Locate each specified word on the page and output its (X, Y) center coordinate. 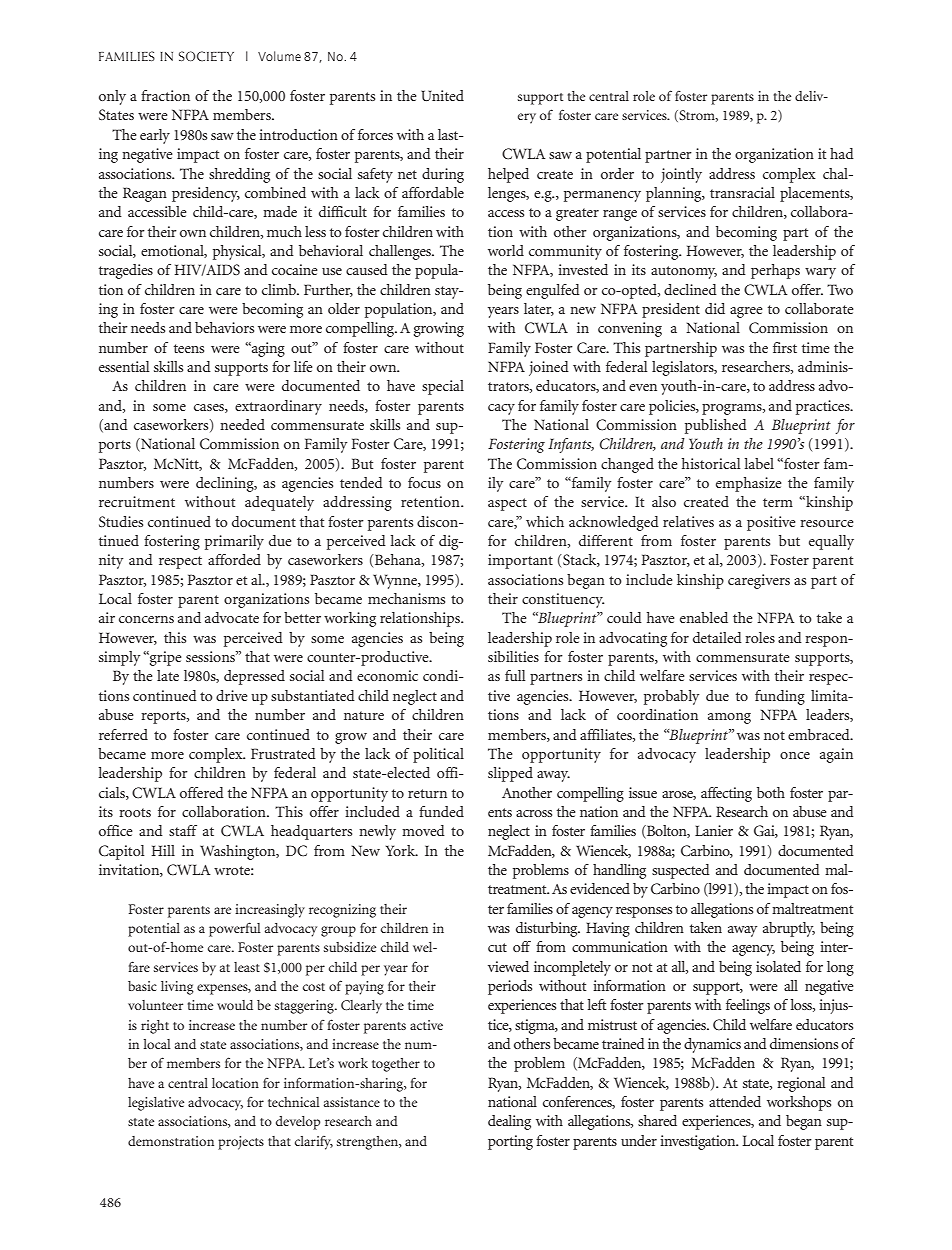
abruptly (789, 929)
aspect (507, 504)
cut (497, 947)
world (506, 250)
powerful (235, 929)
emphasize (748, 484)
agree (746, 312)
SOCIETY (206, 56)
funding (780, 697)
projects (241, 1143)
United (442, 95)
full (515, 675)
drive (231, 695)
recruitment (137, 501)
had (842, 153)
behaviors (224, 327)
